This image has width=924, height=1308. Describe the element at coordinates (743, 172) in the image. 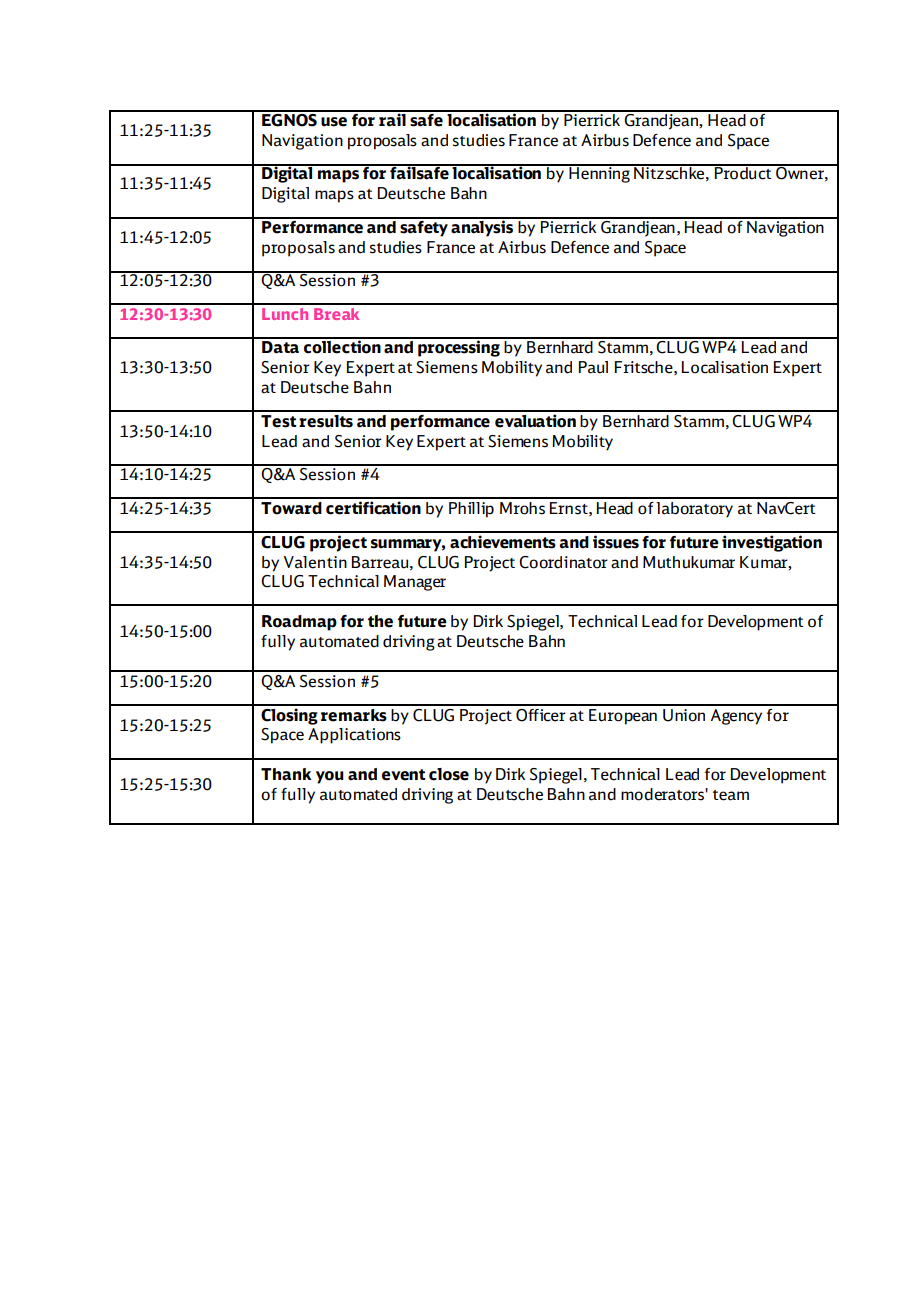

I see `Product` at that location.
